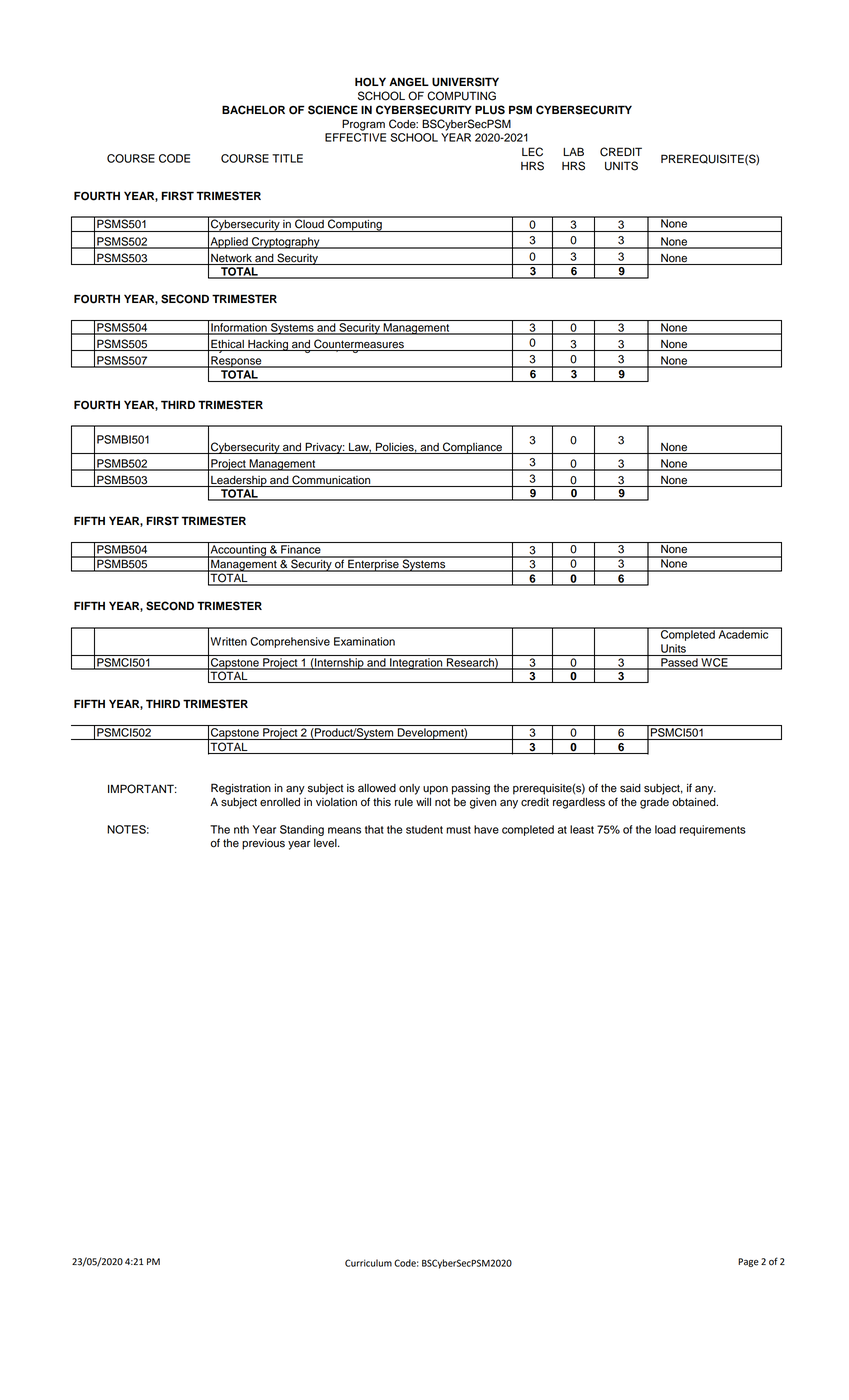 This screenshot has width=849, height=1400. I want to click on TITLE, so click(287, 158).
